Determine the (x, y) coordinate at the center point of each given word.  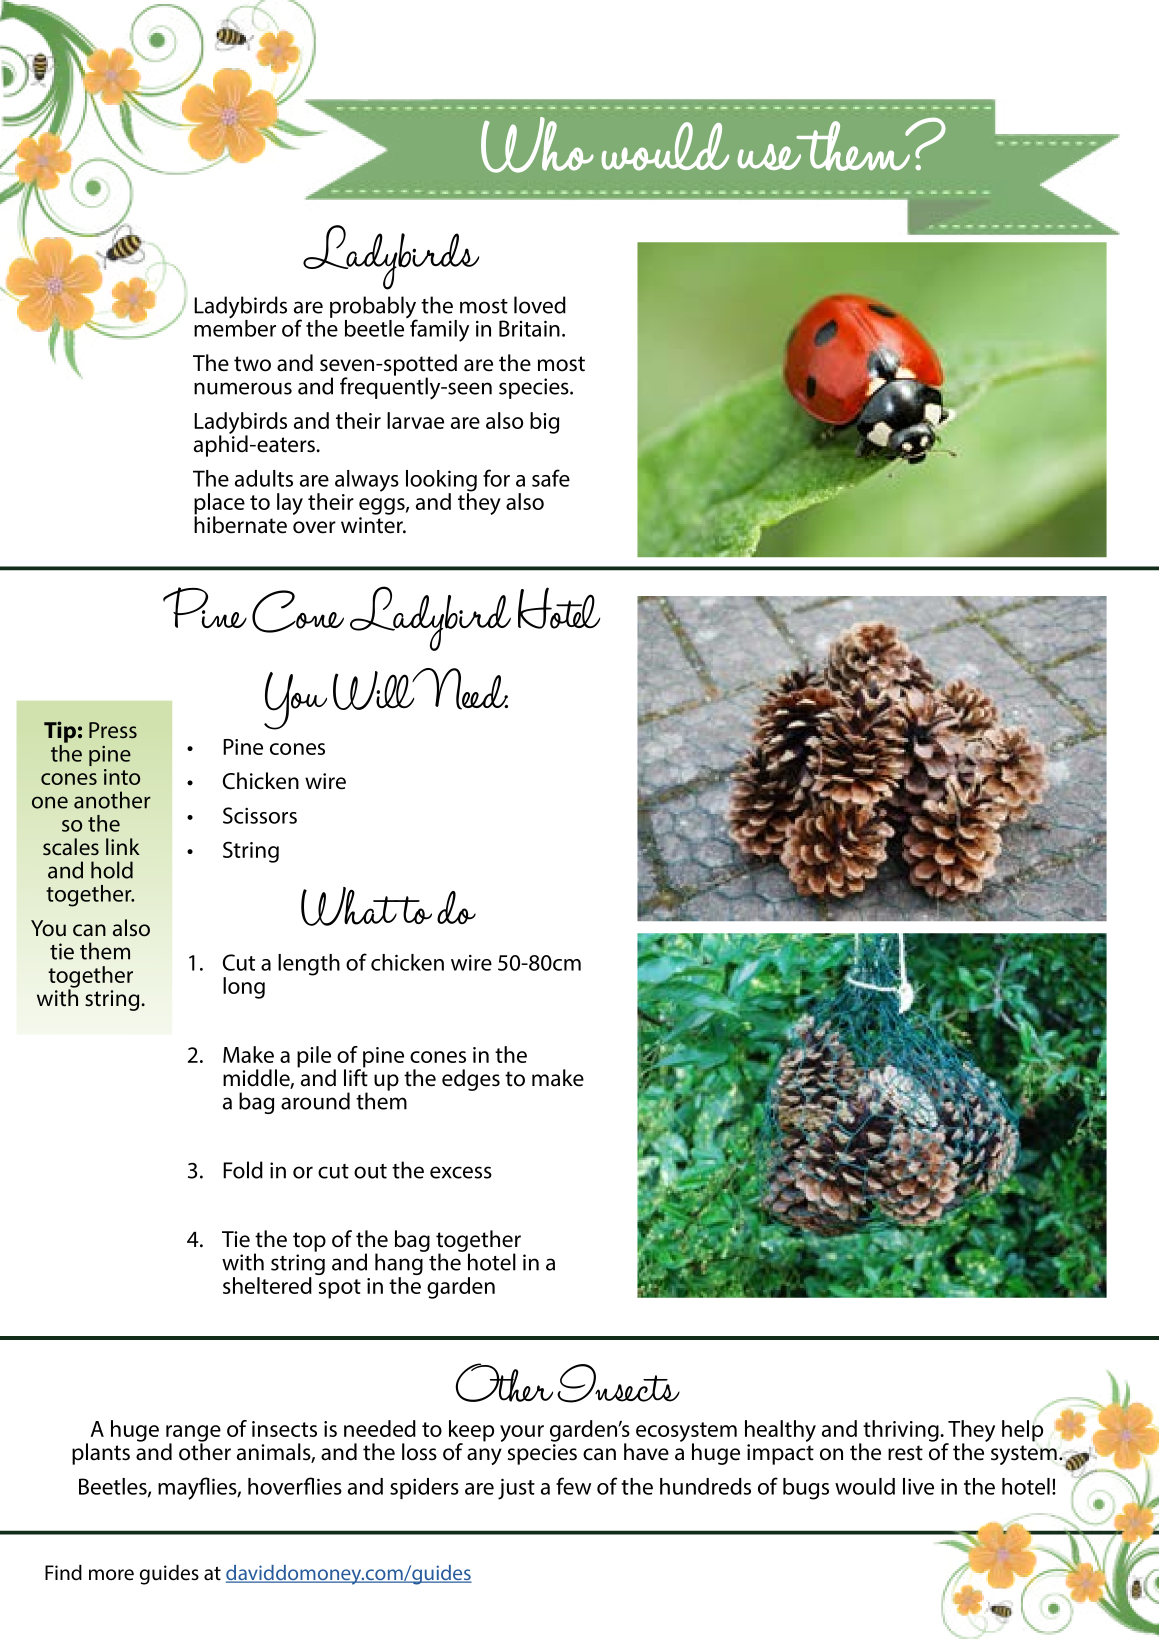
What (351, 906)
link (123, 846)
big (544, 423)
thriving (902, 1431)
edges (471, 1080)
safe (551, 478)
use (769, 157)
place (219, 505)
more (111, 1575)
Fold (243, 1170)
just (516, 1489)
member (235, 327)
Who (537, 145)
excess (461, 1172)
